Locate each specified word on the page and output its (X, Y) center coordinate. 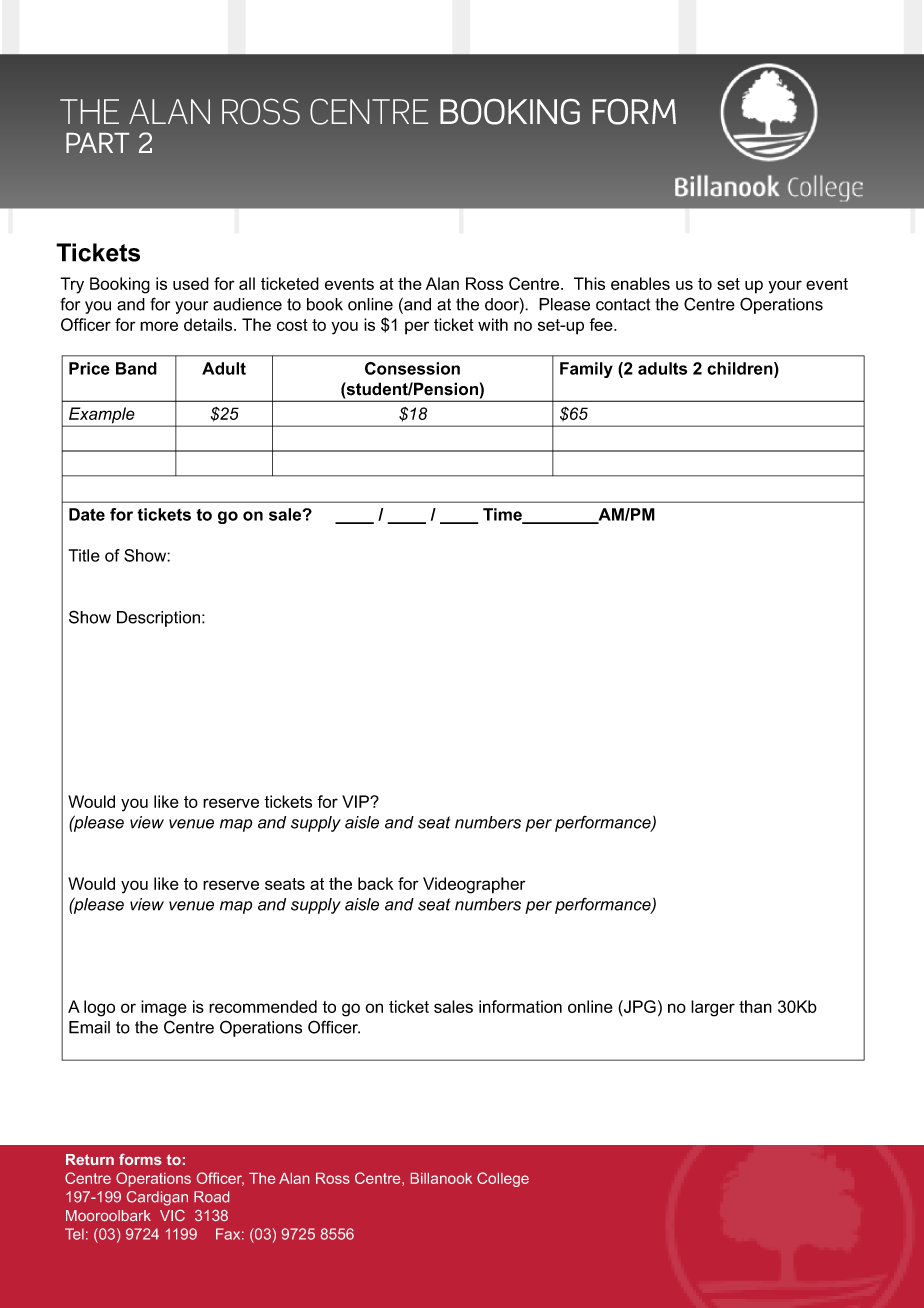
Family (586, 370)
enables (640, 283)
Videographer (474, 885)
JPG (639, 1008)
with (493, 324)
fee (602, 324)
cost (292, 325)
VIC (172, 1215)
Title (84, 555)
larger (713, 1008)
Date (87, 514)
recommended (263, 1006)
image (164, 1008)
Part (97, 143)
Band (136, 368)
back (375, 883)
